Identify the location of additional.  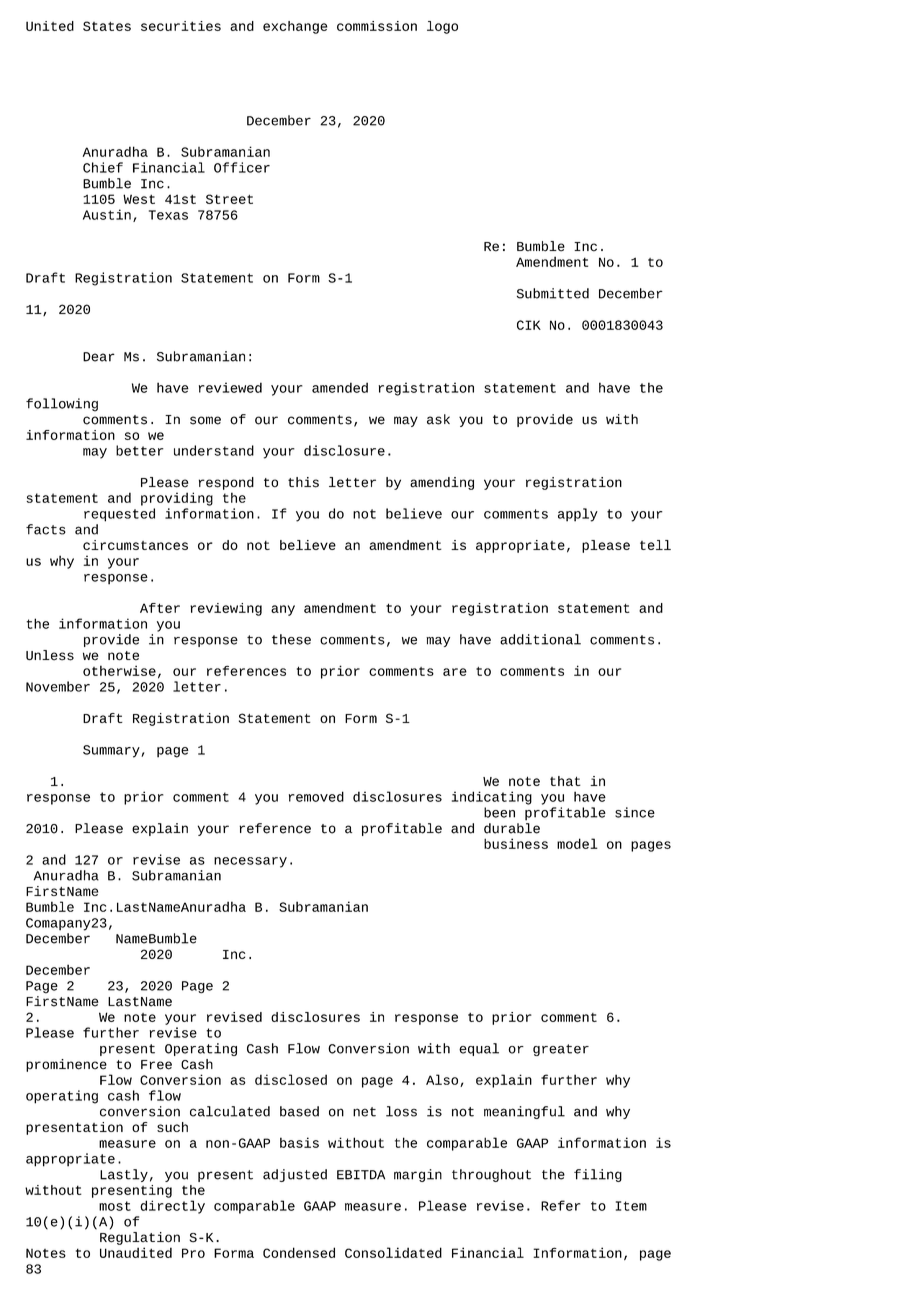
(540, 639).
